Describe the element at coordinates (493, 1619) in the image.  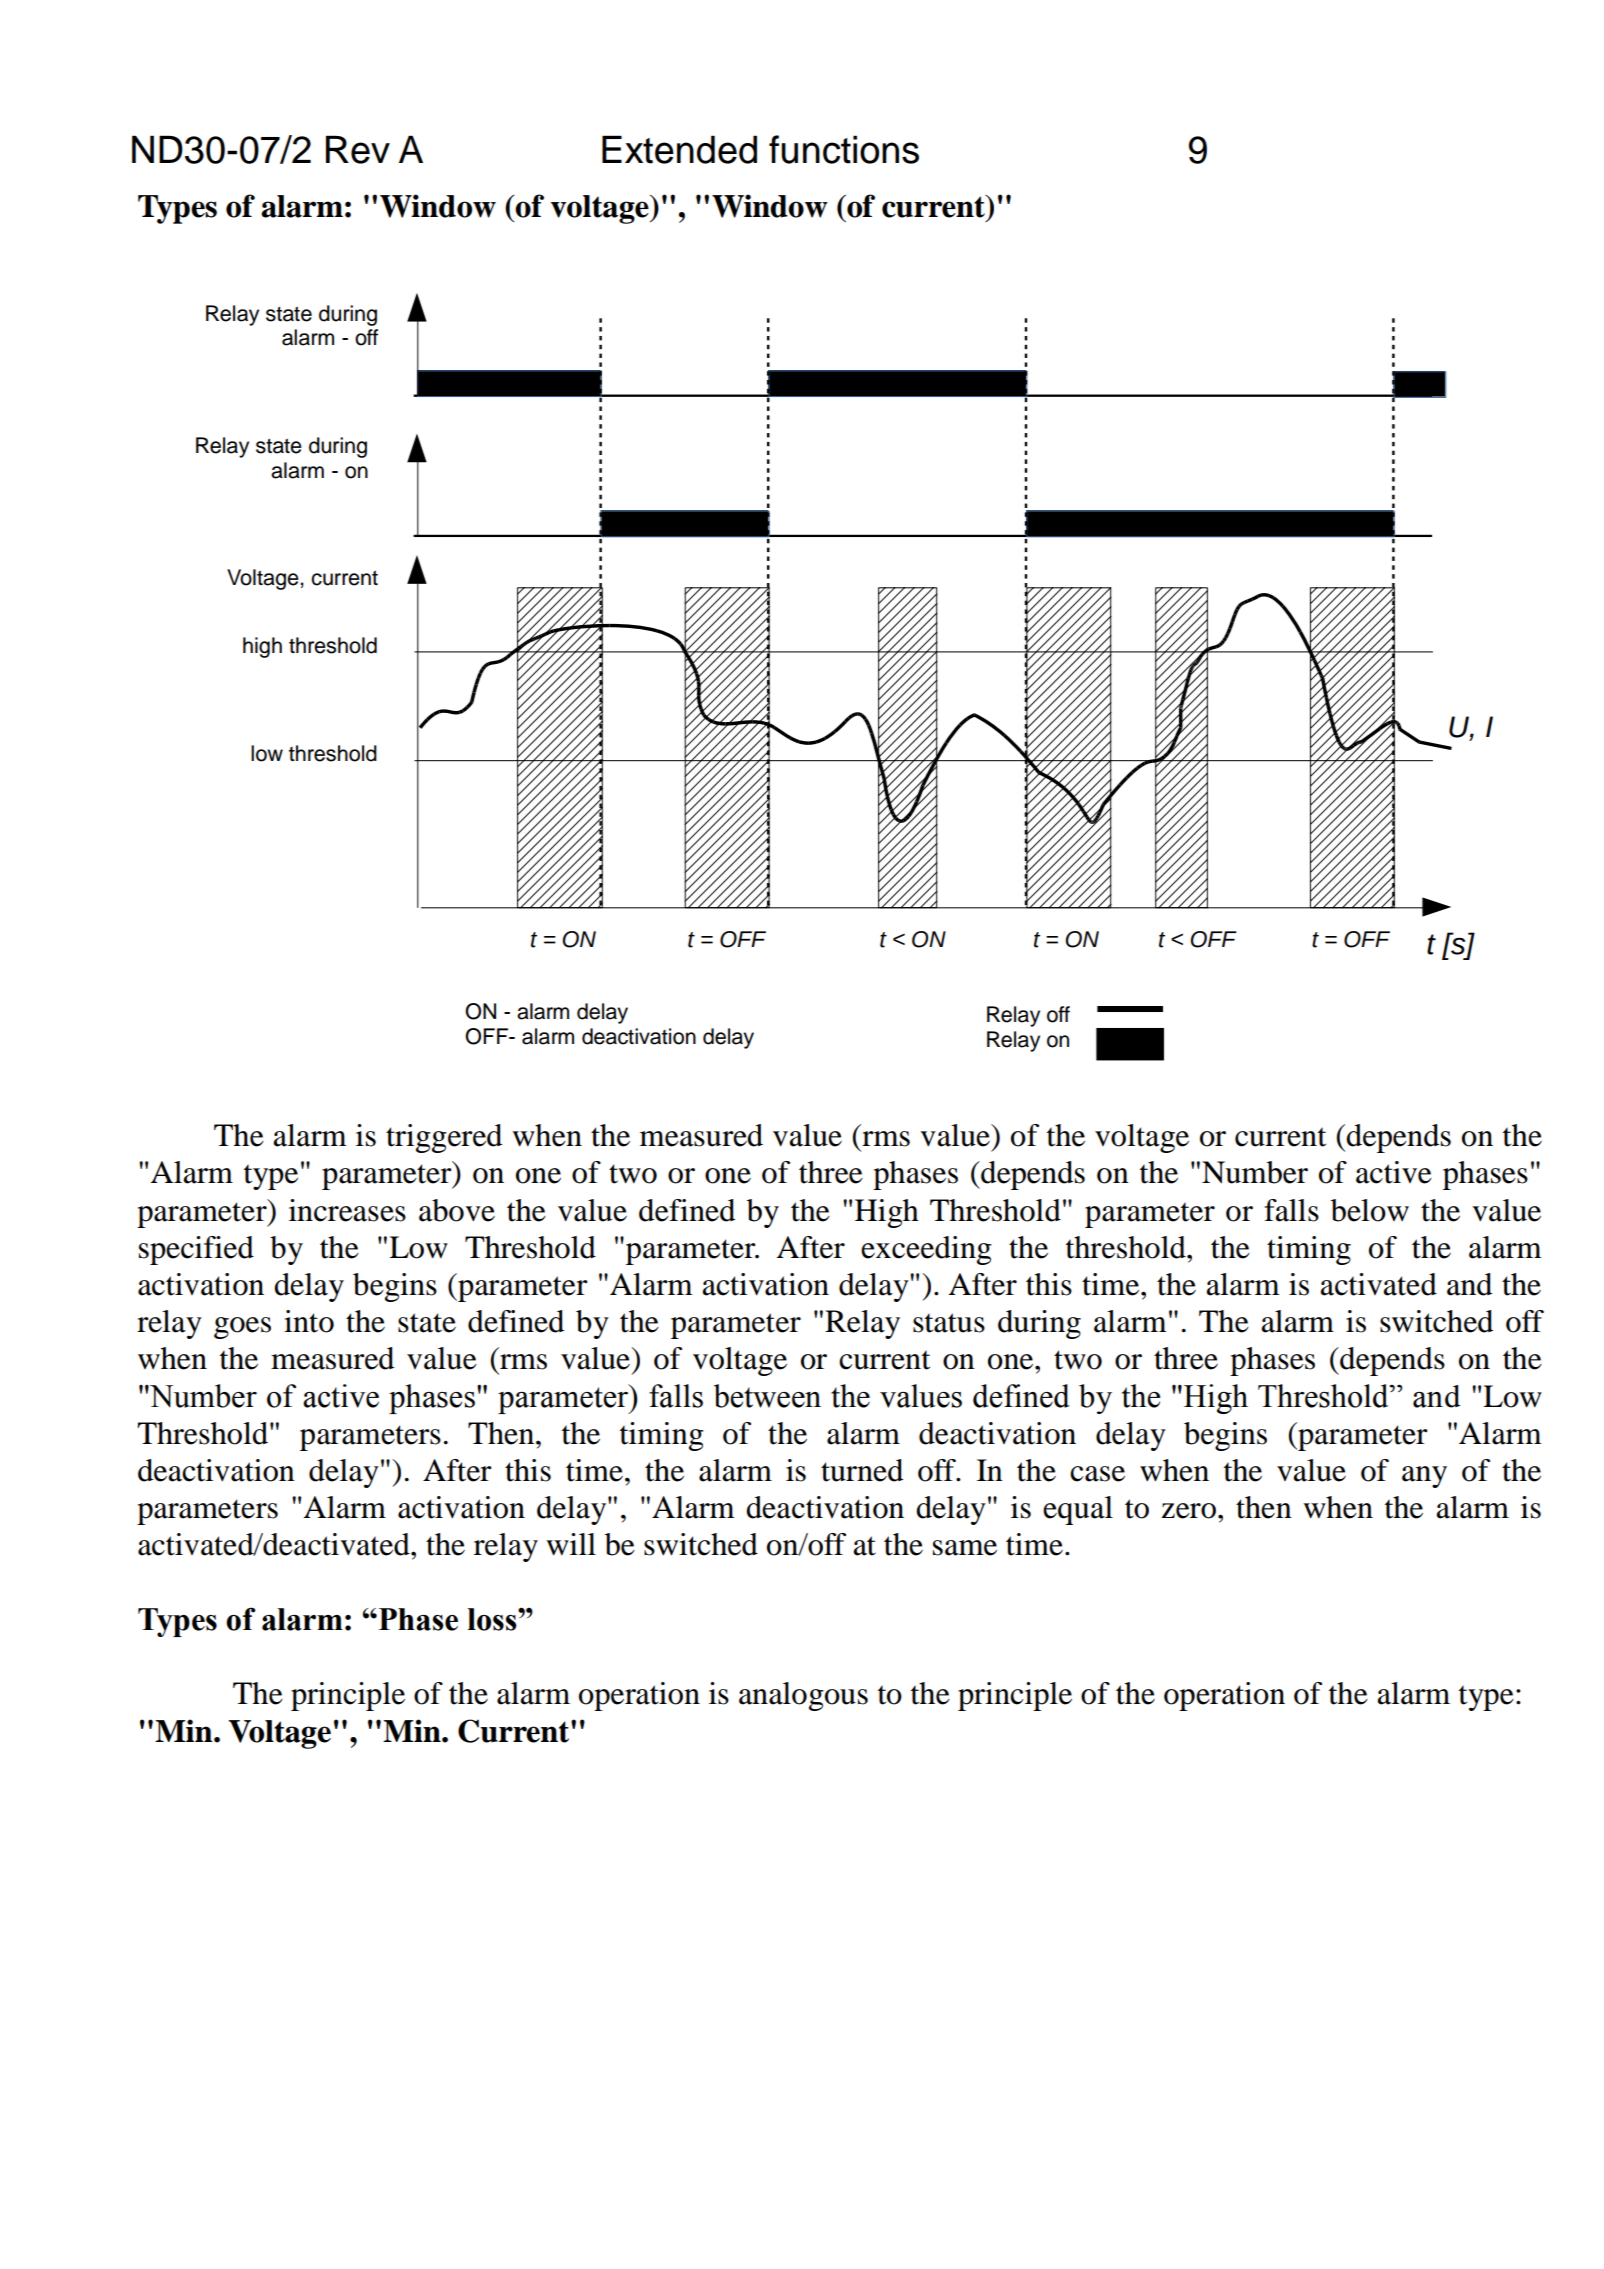
I see `loss` at that location.
